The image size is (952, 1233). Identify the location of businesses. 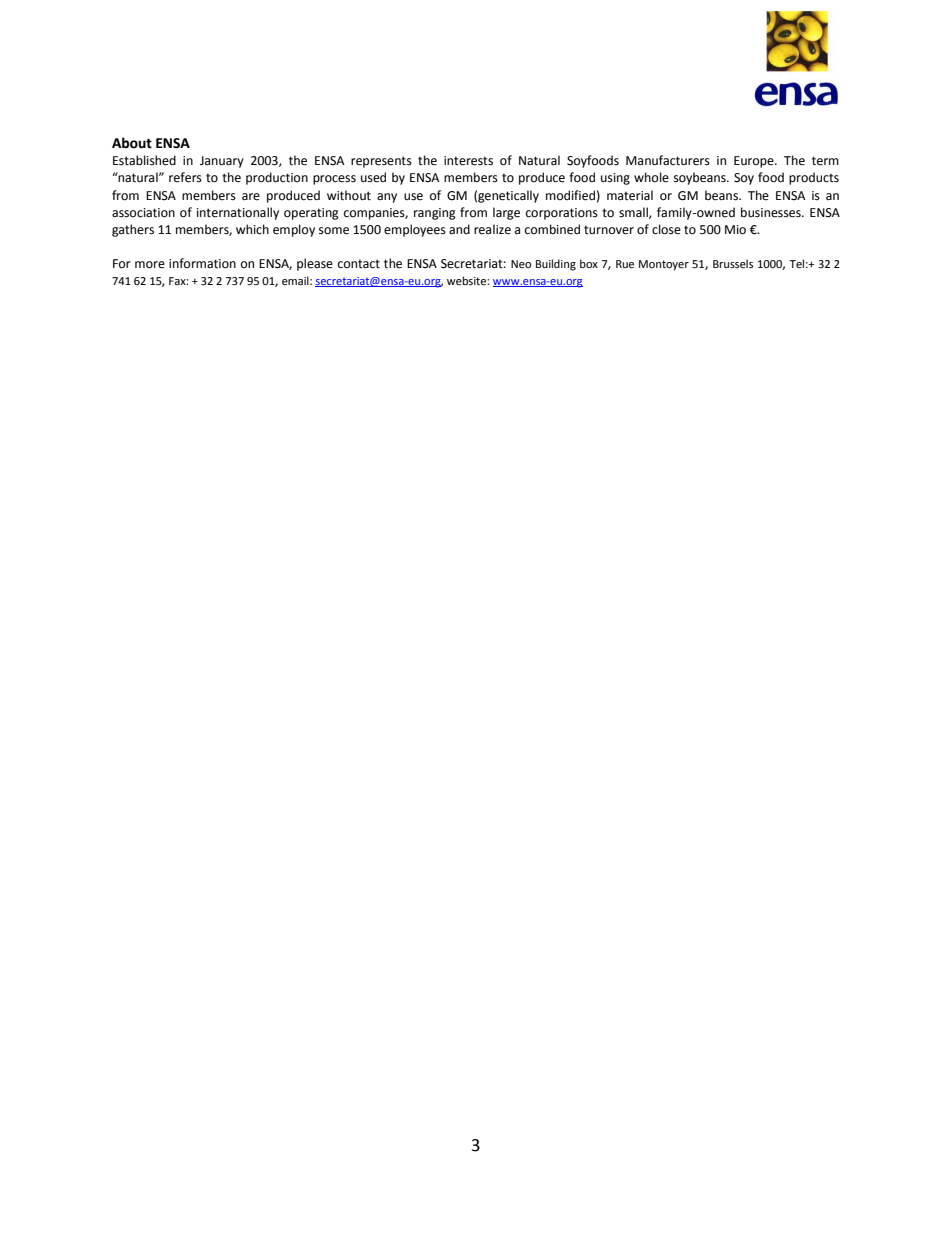
(772, 212).
